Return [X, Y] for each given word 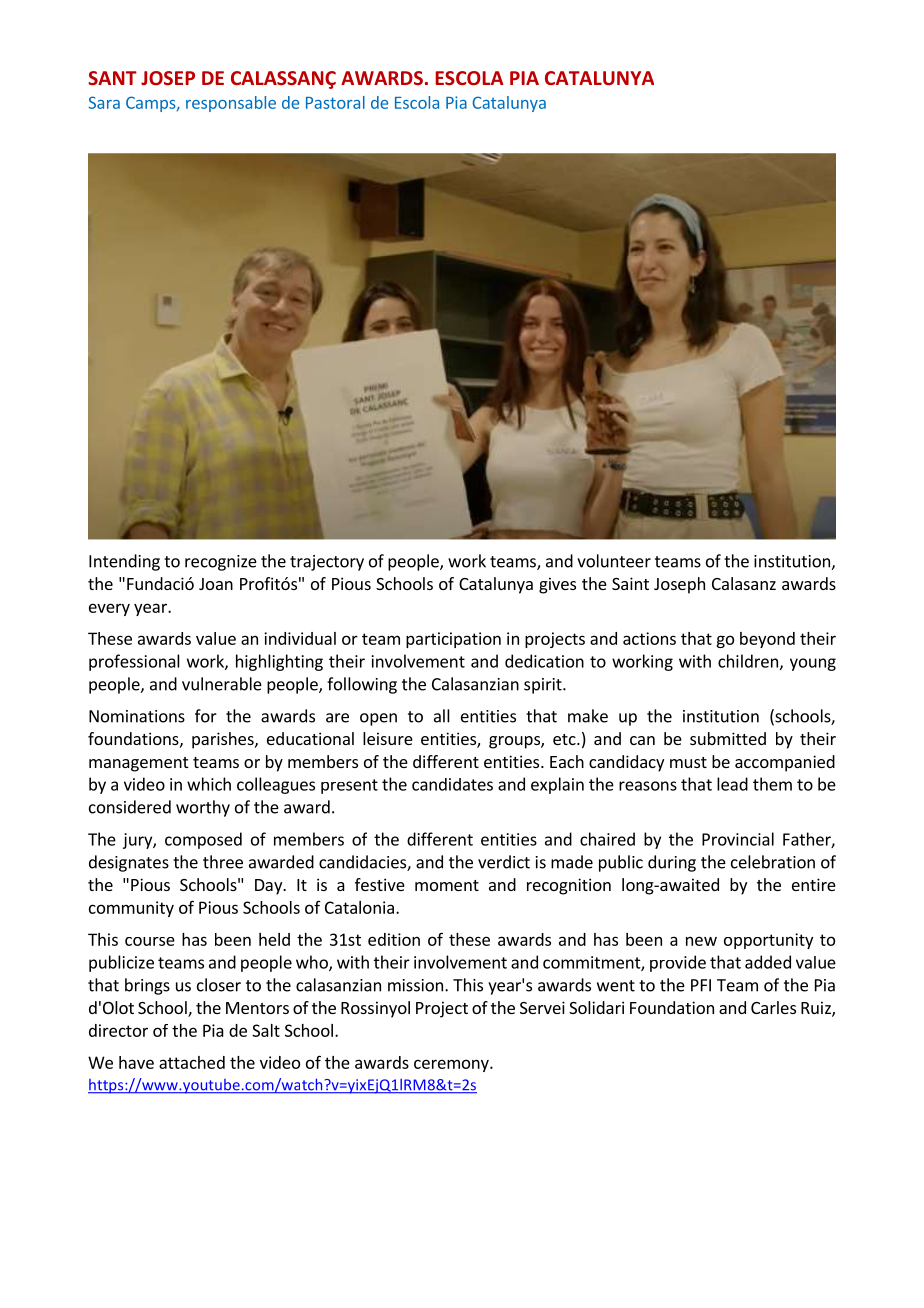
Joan [216, 584]
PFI [701, 985]
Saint [630, 583]
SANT [112, 78]
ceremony [452, 1065]
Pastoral [335, 102]
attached [192, 1062]
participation [453, 640]
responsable [231, 104]
